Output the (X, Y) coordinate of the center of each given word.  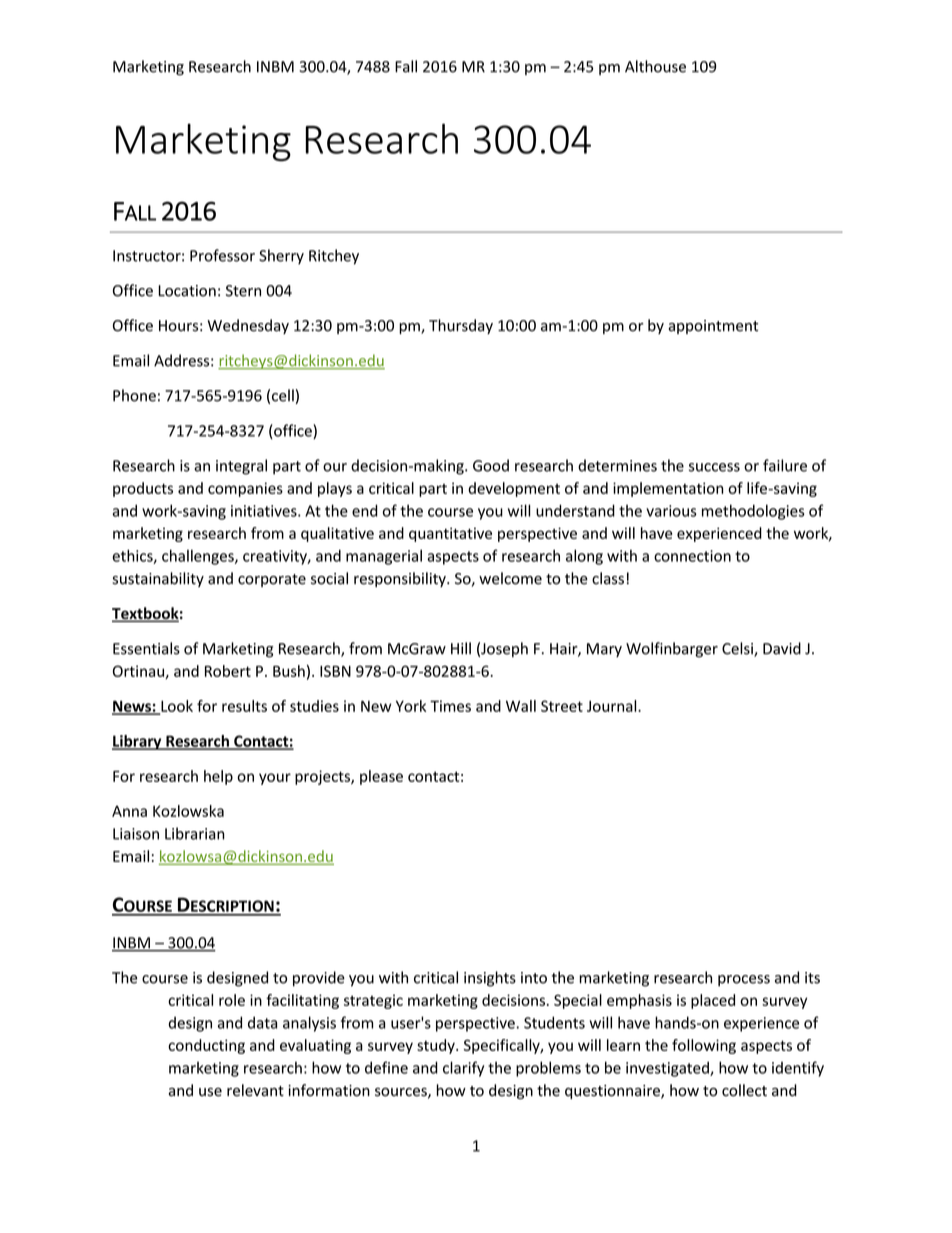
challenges (199, 557)
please (381, 777)
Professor (222, 255)
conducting (206, 1046)
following (704, 1046)
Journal (613, 706)
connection (692, 556)
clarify (463, 1069)
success (714, 467)
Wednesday (248, 326)
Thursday (461, 326)
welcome (510, 578)
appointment (713, 327)
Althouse (655, 66)
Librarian (195, 833)
